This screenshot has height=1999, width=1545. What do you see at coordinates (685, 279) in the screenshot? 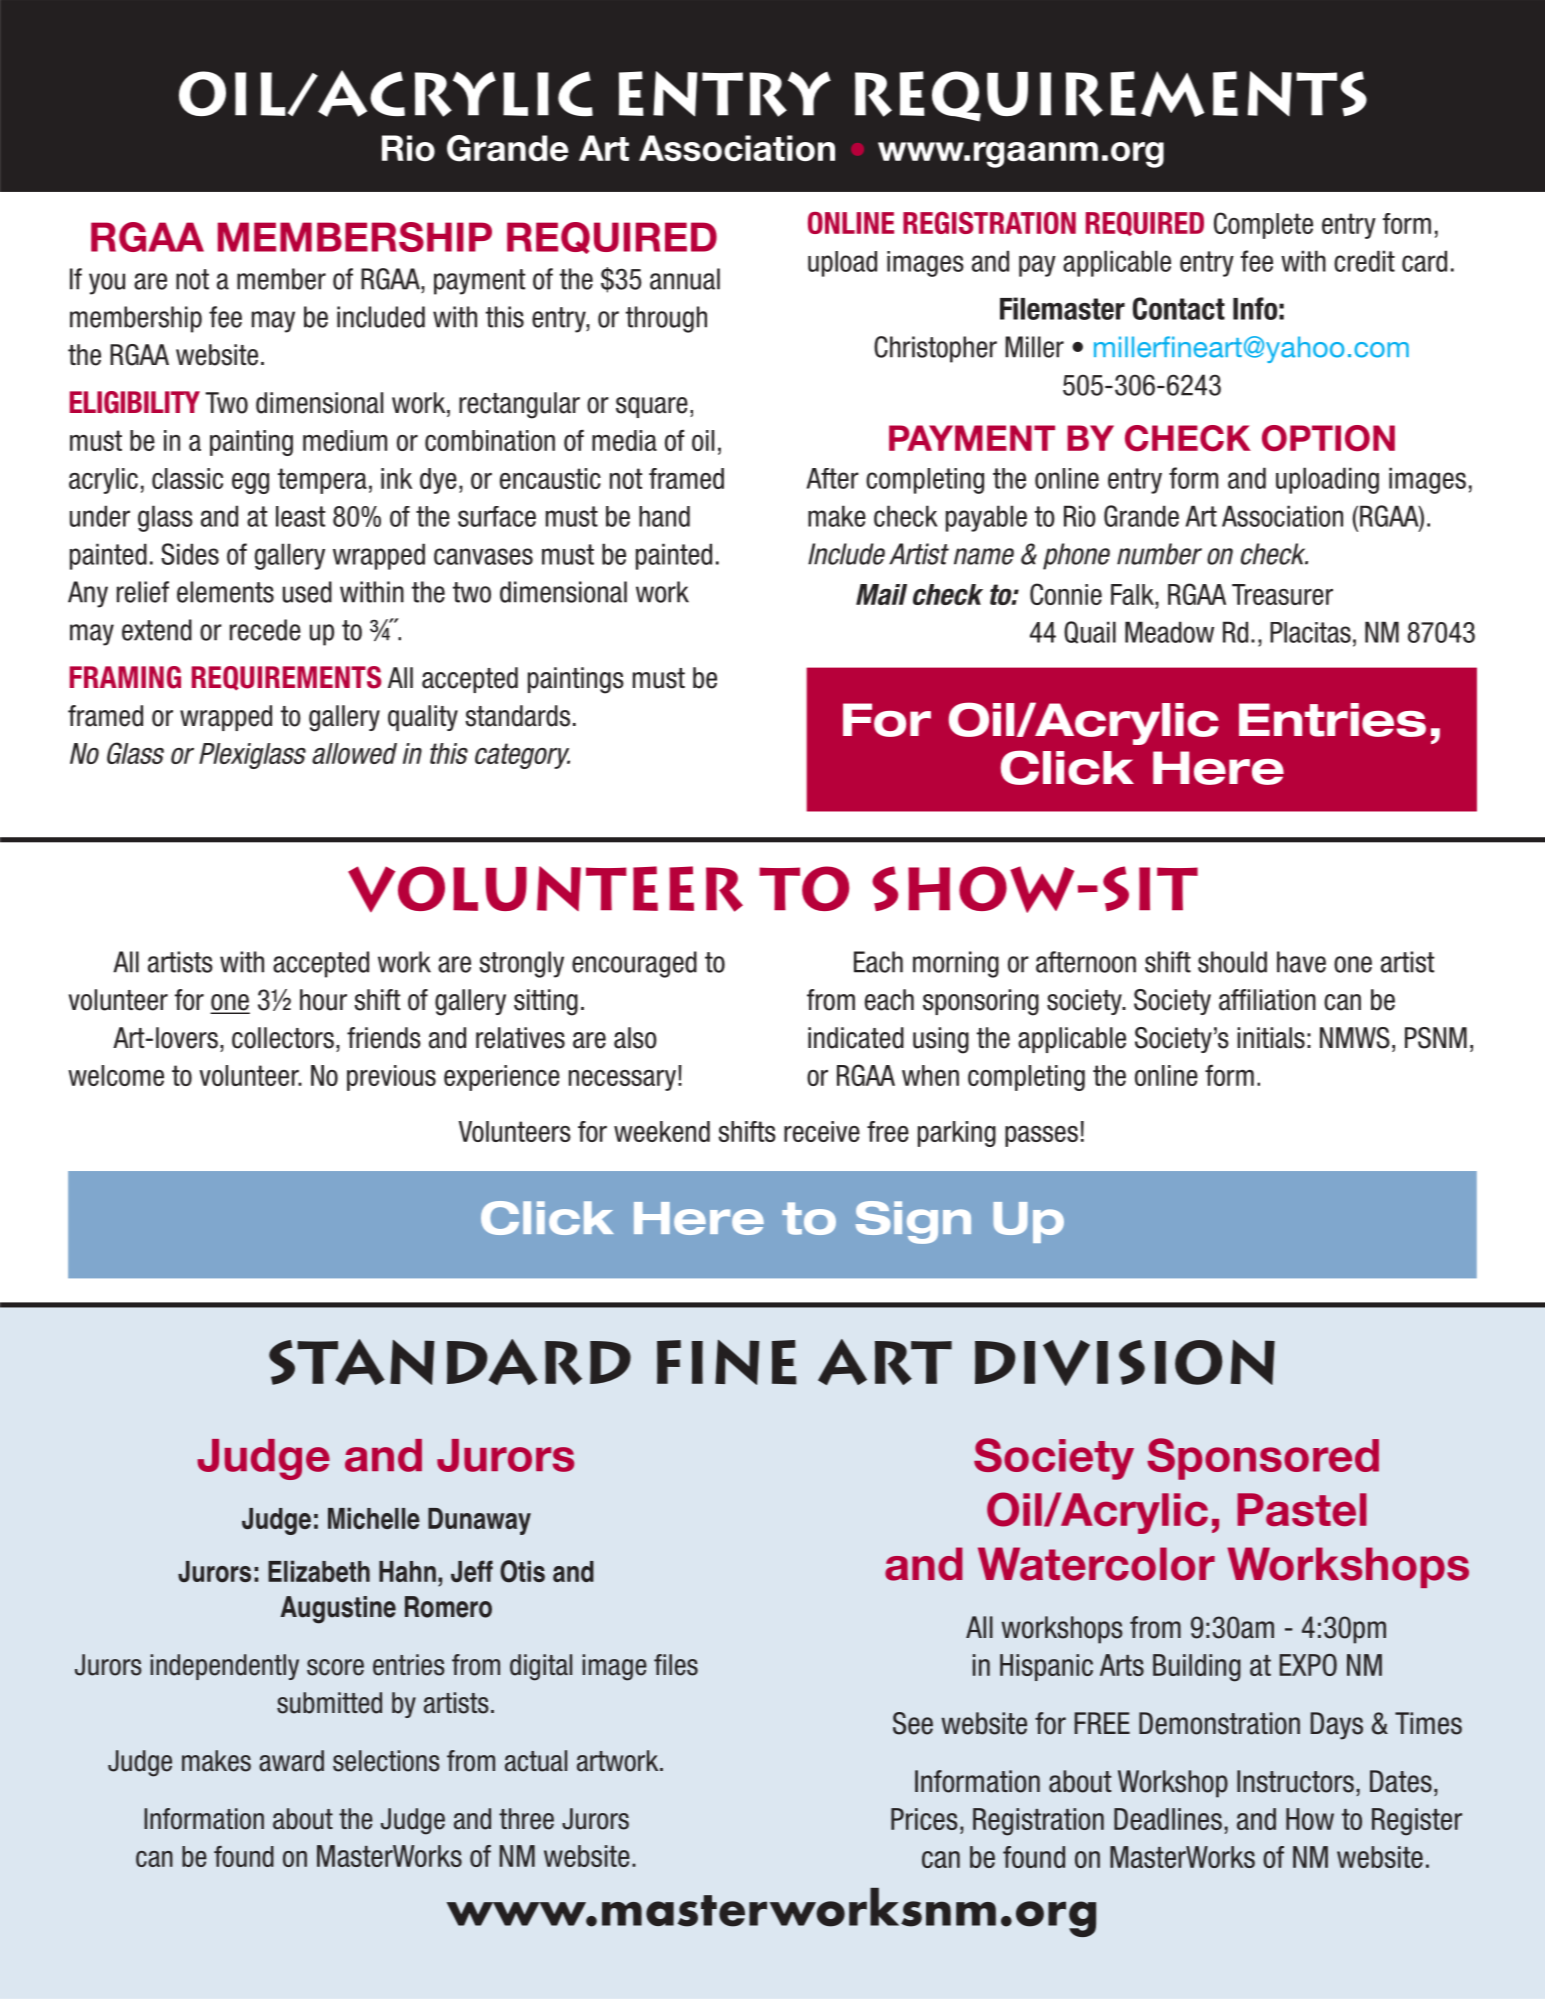
I see `annual` at bounding box center [685, 279].
